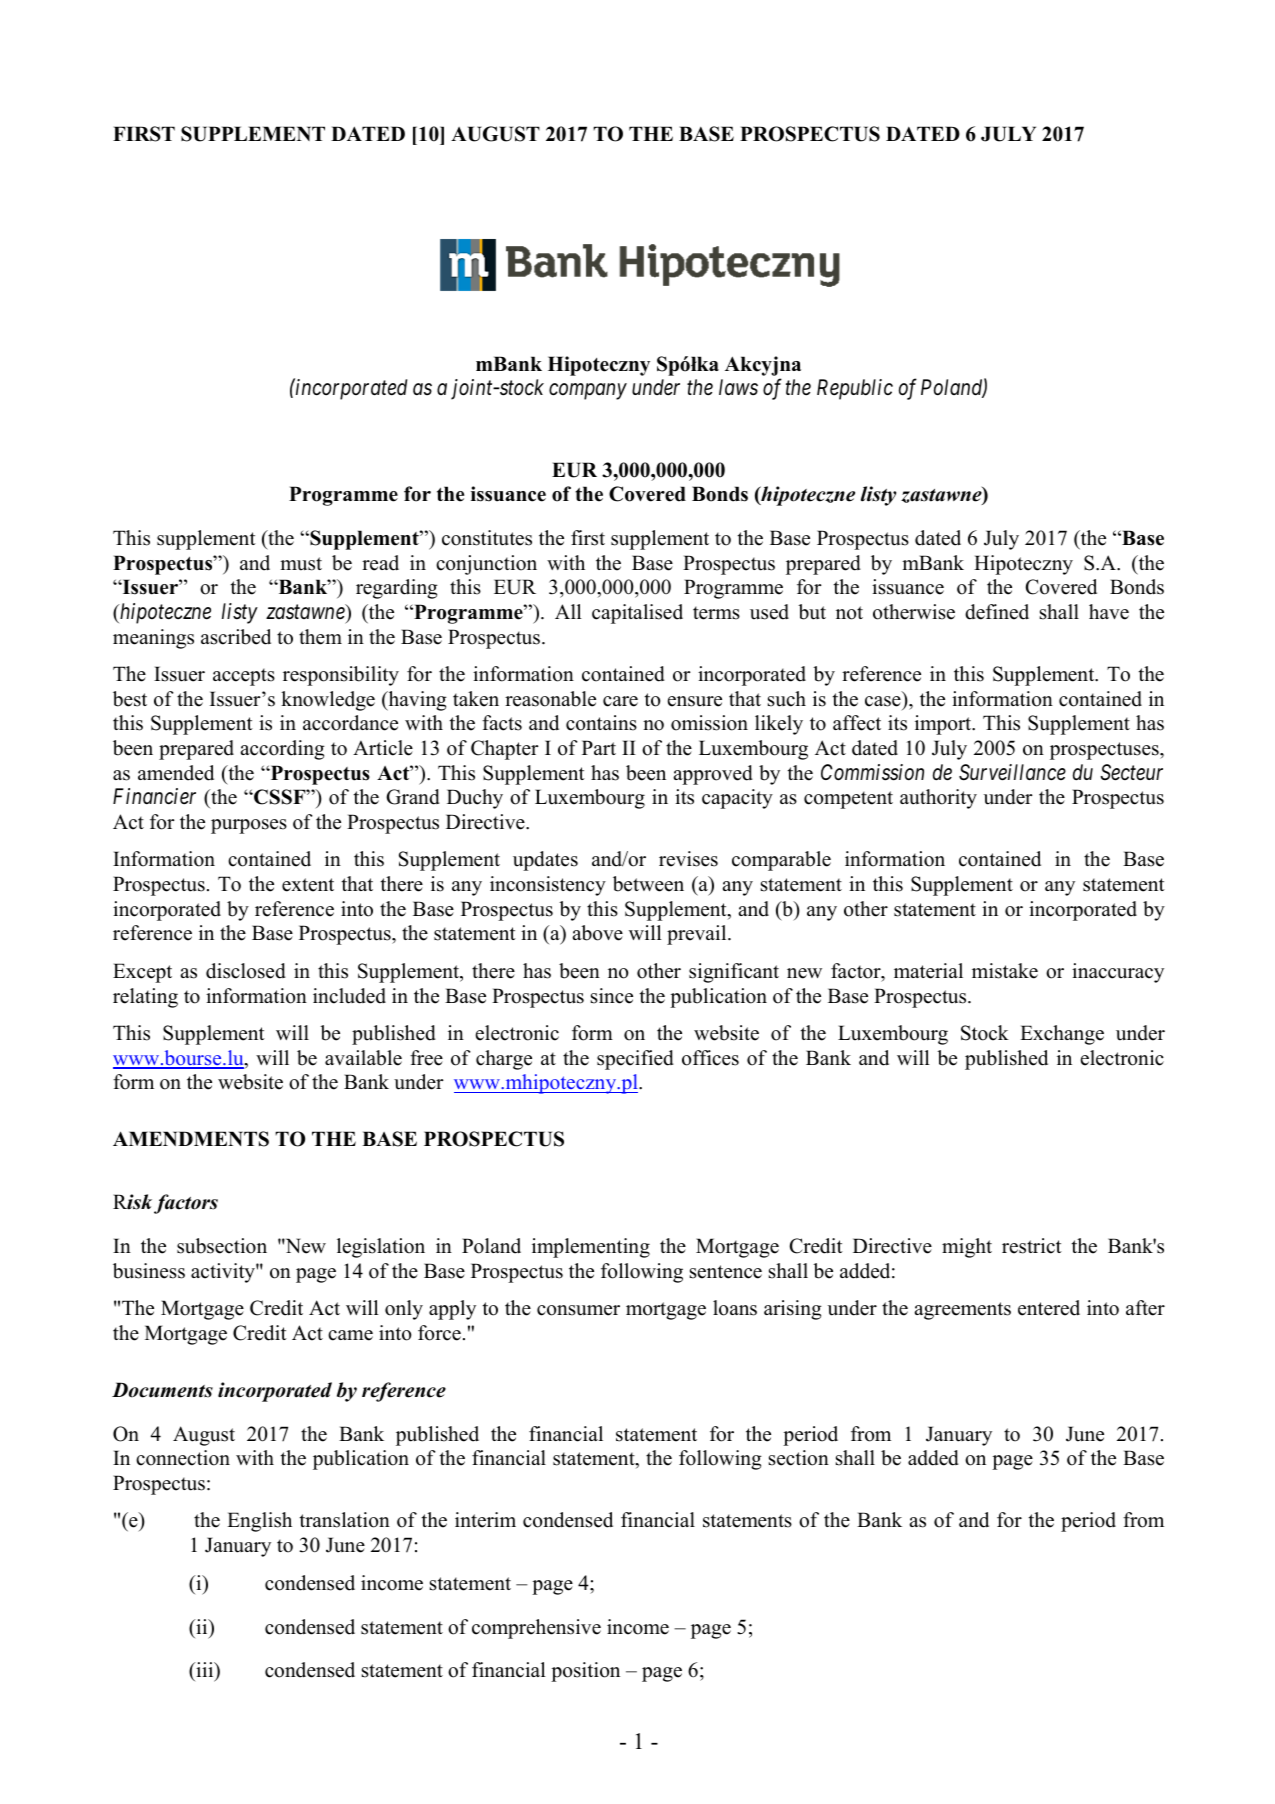  Describe the element at coordinates (588, 392) in the document. I see `company` at that location.
